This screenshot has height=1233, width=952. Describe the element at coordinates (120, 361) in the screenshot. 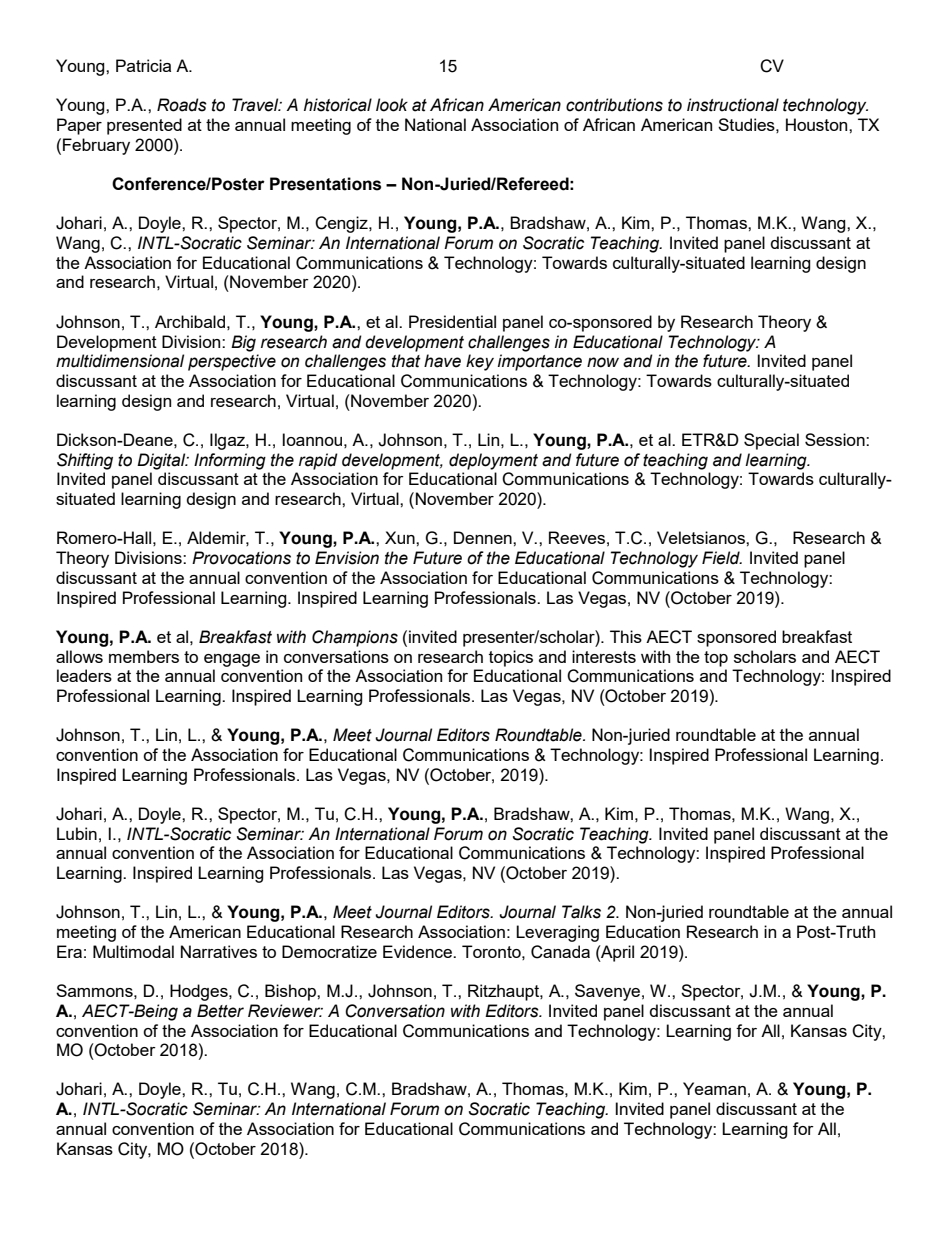

I see `multidimensional` at that location.
